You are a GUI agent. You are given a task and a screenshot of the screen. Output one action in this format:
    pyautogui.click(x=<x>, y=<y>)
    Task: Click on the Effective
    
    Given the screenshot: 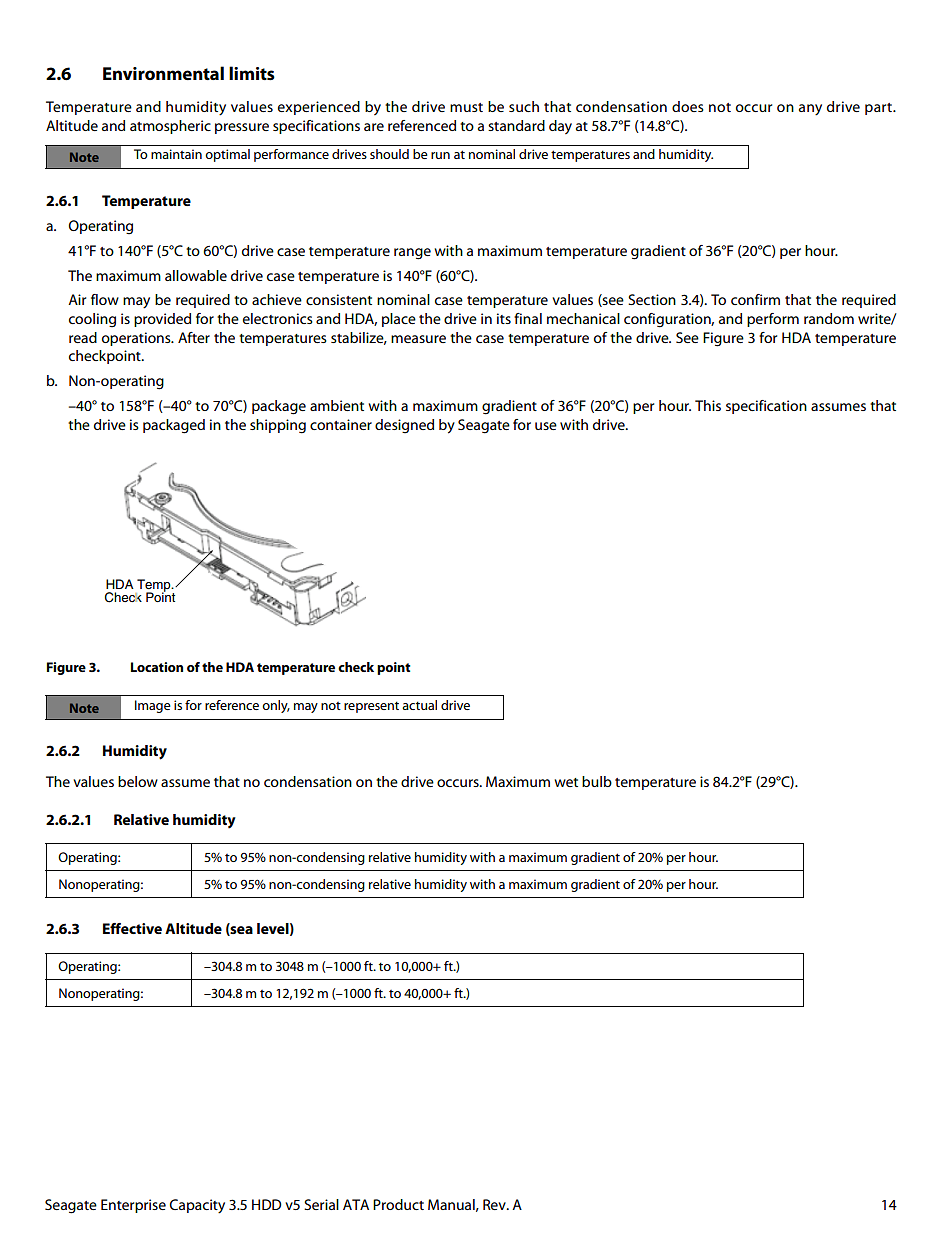 What is the action you would take?
    pyautogui.click(x=132, y=928)
